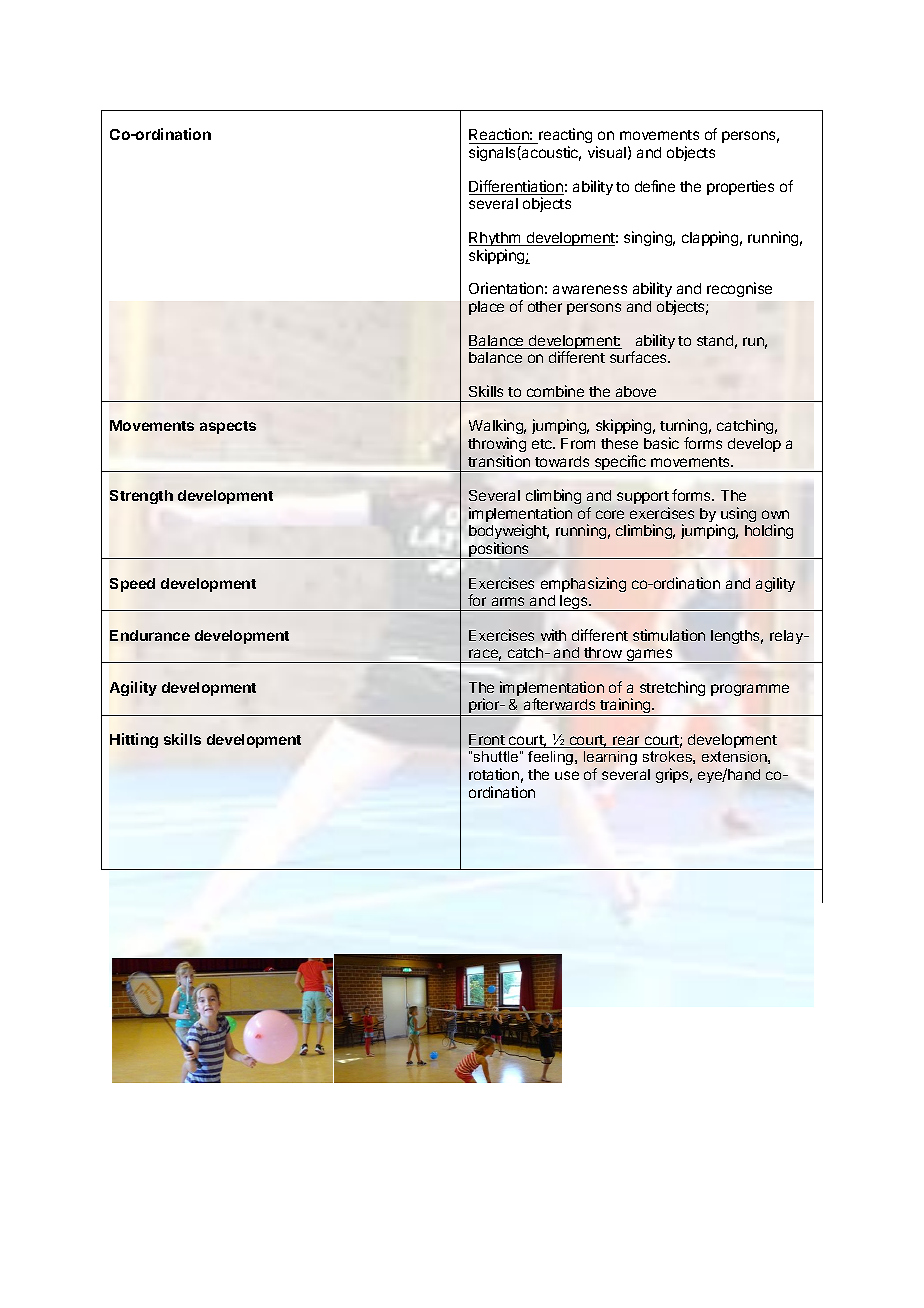 The image size is (924, 1308). I want to click on define, so click(655, 186).
